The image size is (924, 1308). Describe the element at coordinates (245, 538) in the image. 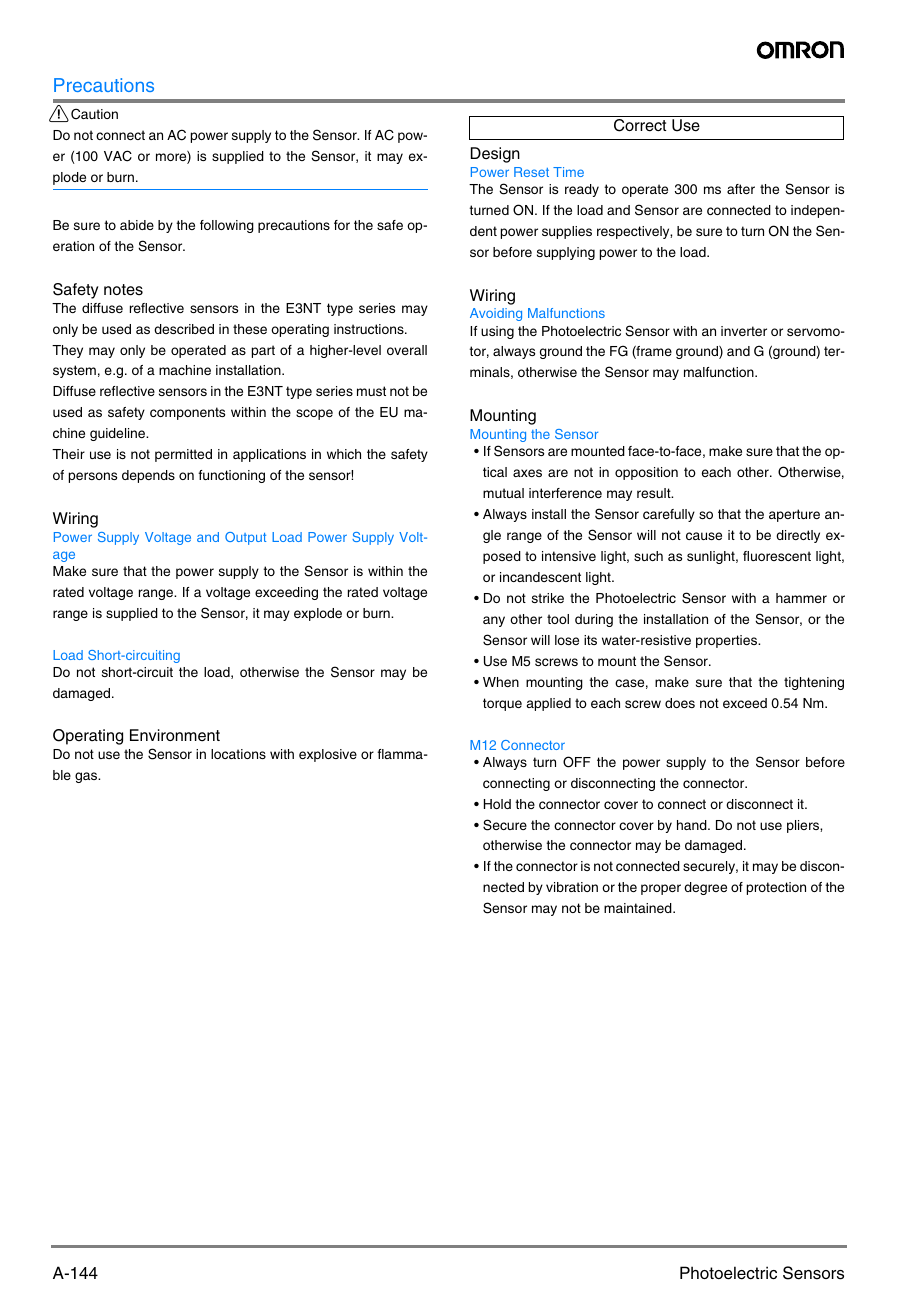

I see `Output` at that location.
